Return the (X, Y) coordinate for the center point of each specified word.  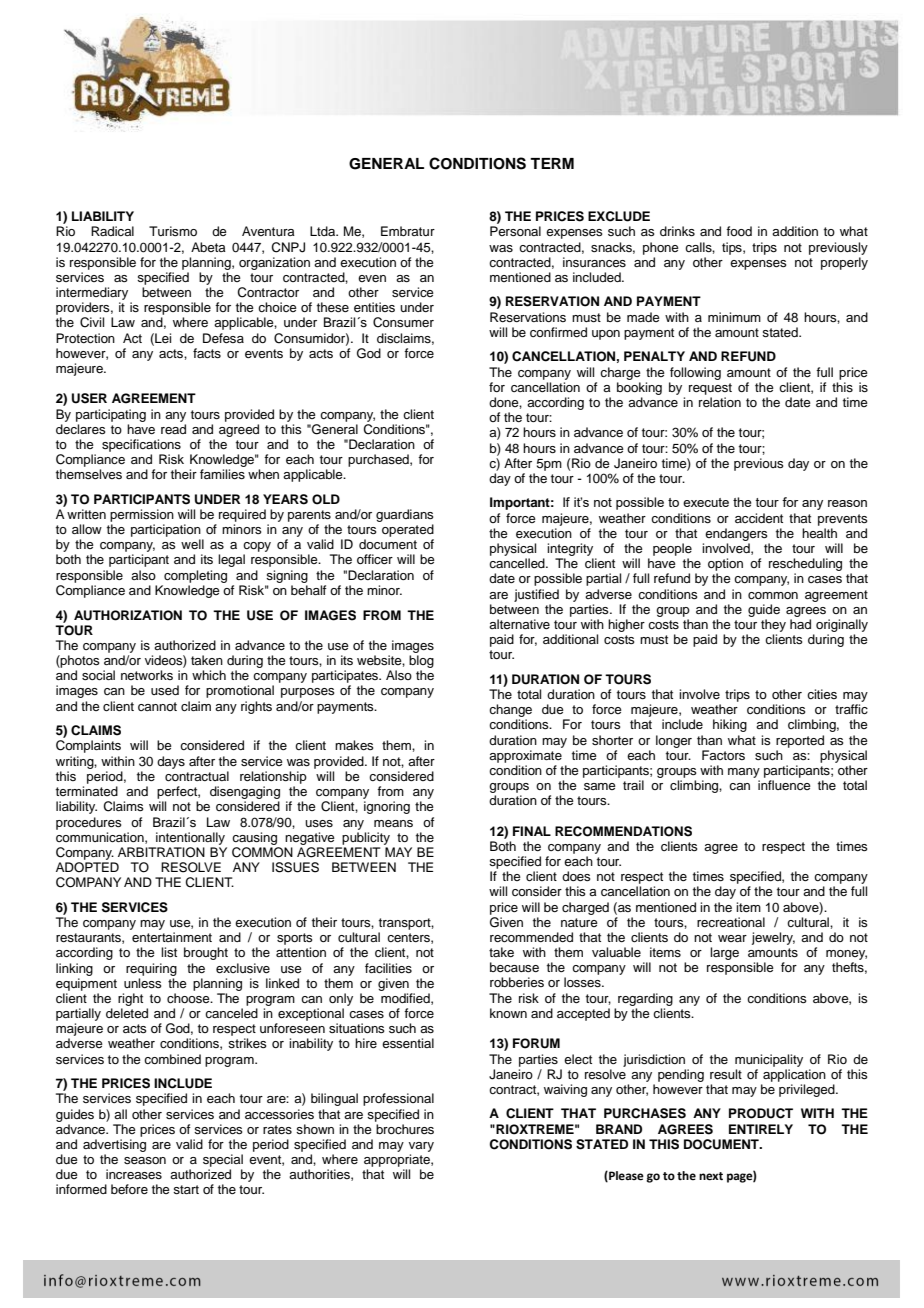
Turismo (173, 231)
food (739, 231)
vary (421, 1147)
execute (706, 502)
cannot (157, 706)
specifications (141, 445)
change (510, 712)
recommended (531, 937)
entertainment (172, 937)
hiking (730, 725)
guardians (405, 515)
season (145, 1160)
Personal (515, 231)
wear (732, 938)
